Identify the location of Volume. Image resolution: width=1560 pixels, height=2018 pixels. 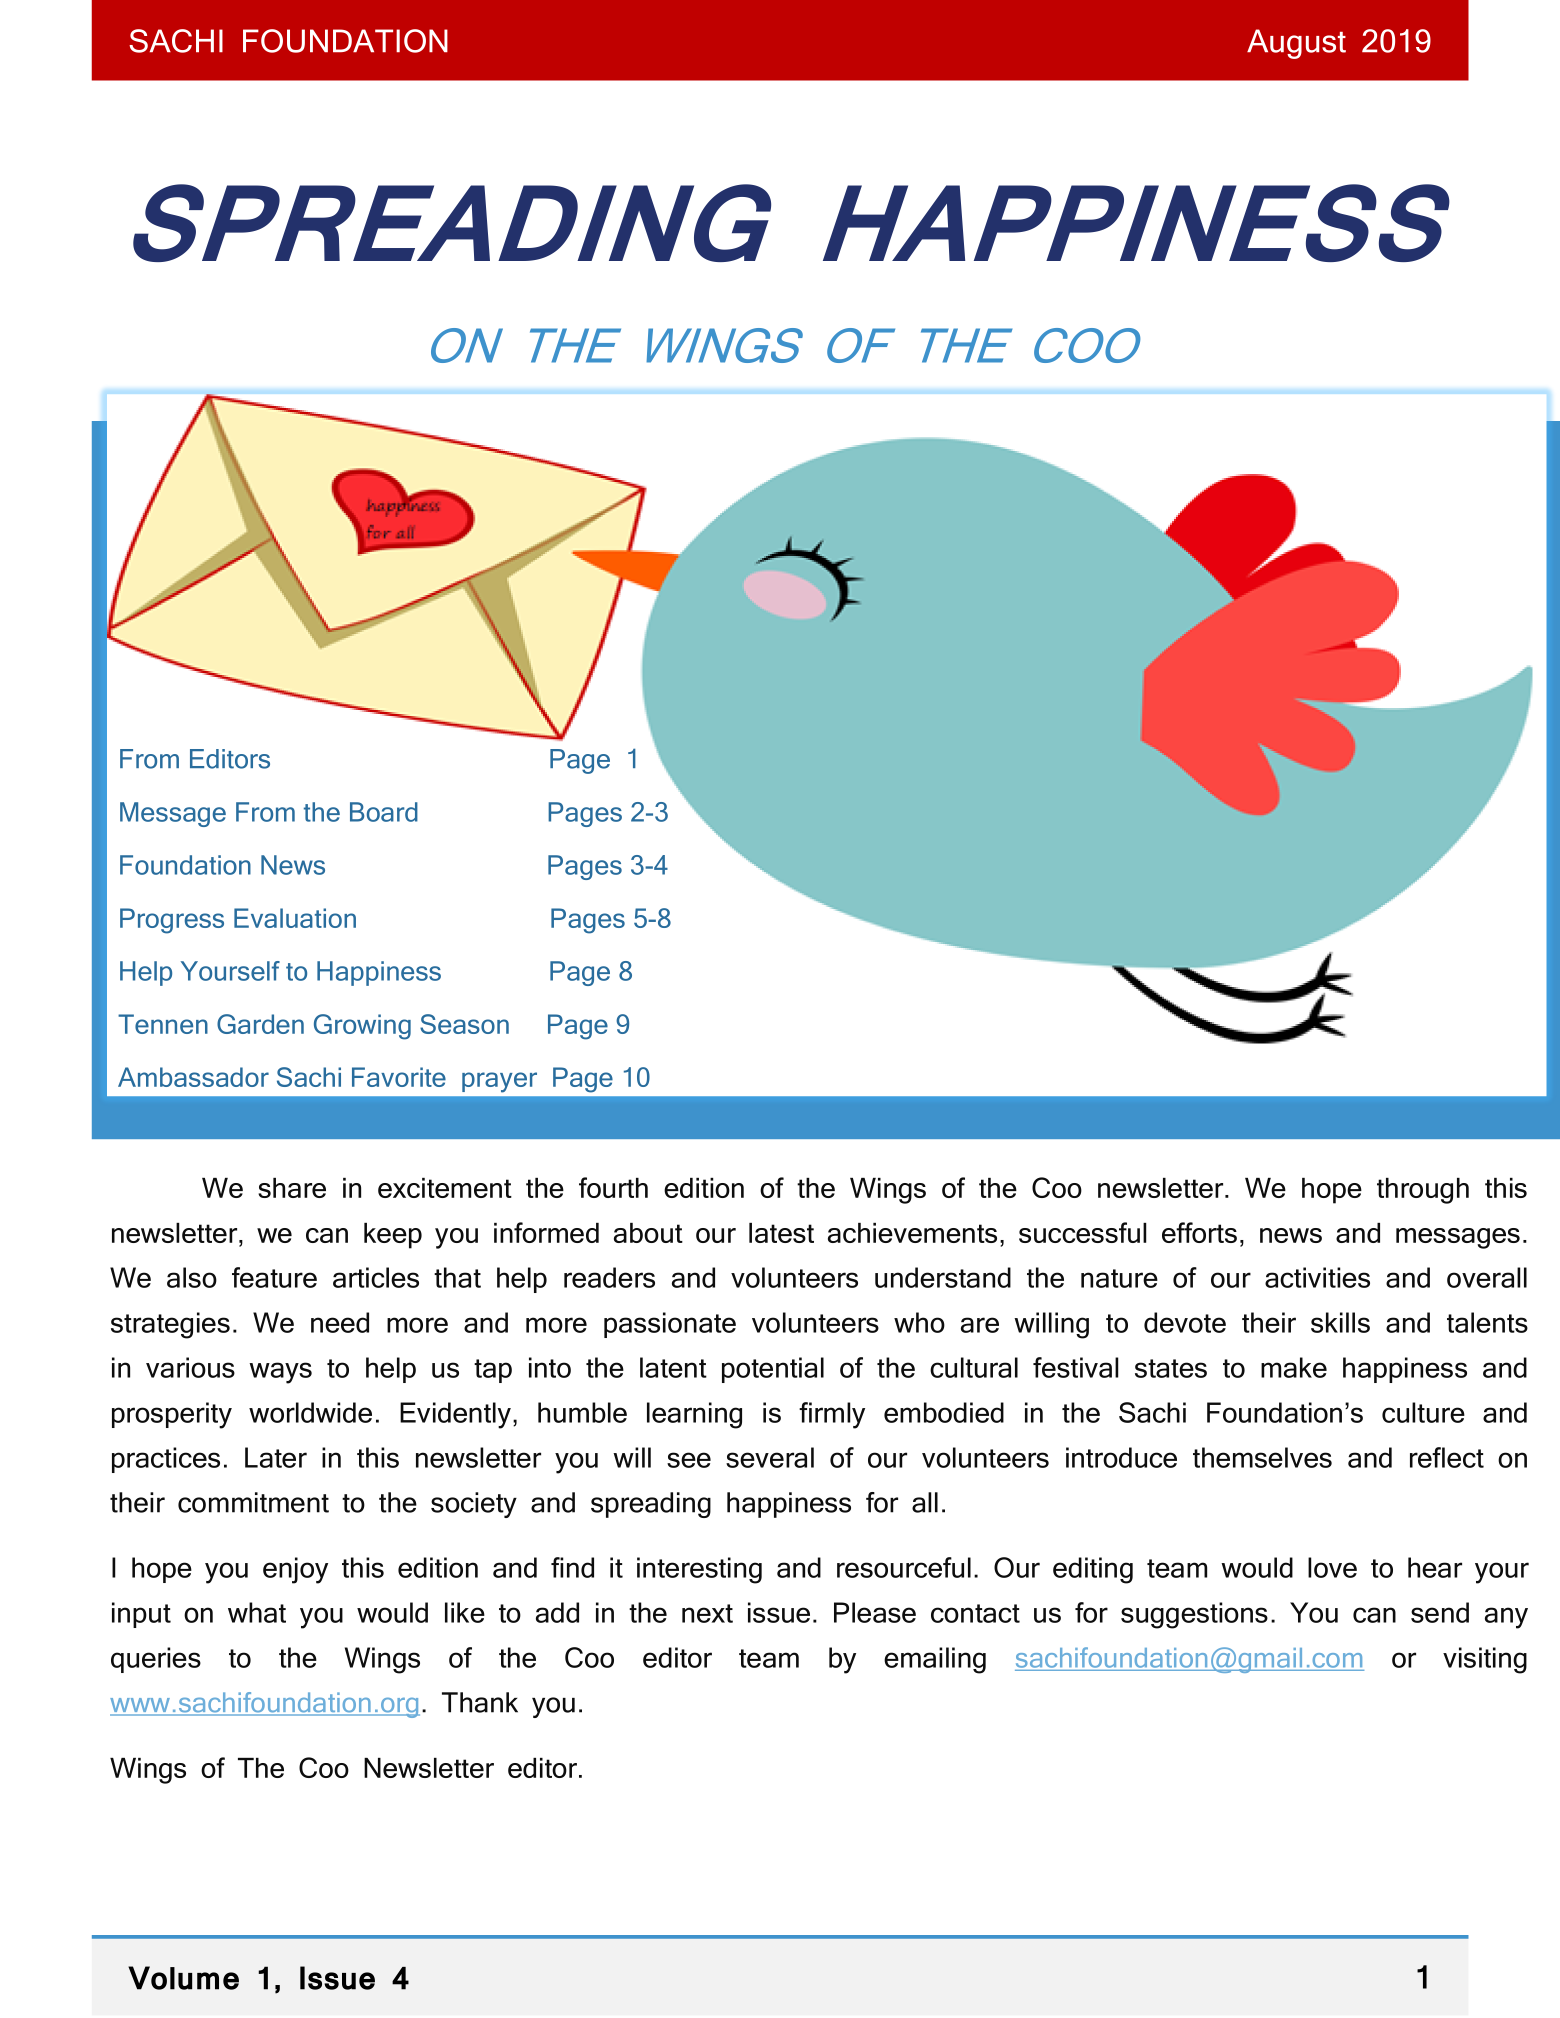
(183, 1978).
